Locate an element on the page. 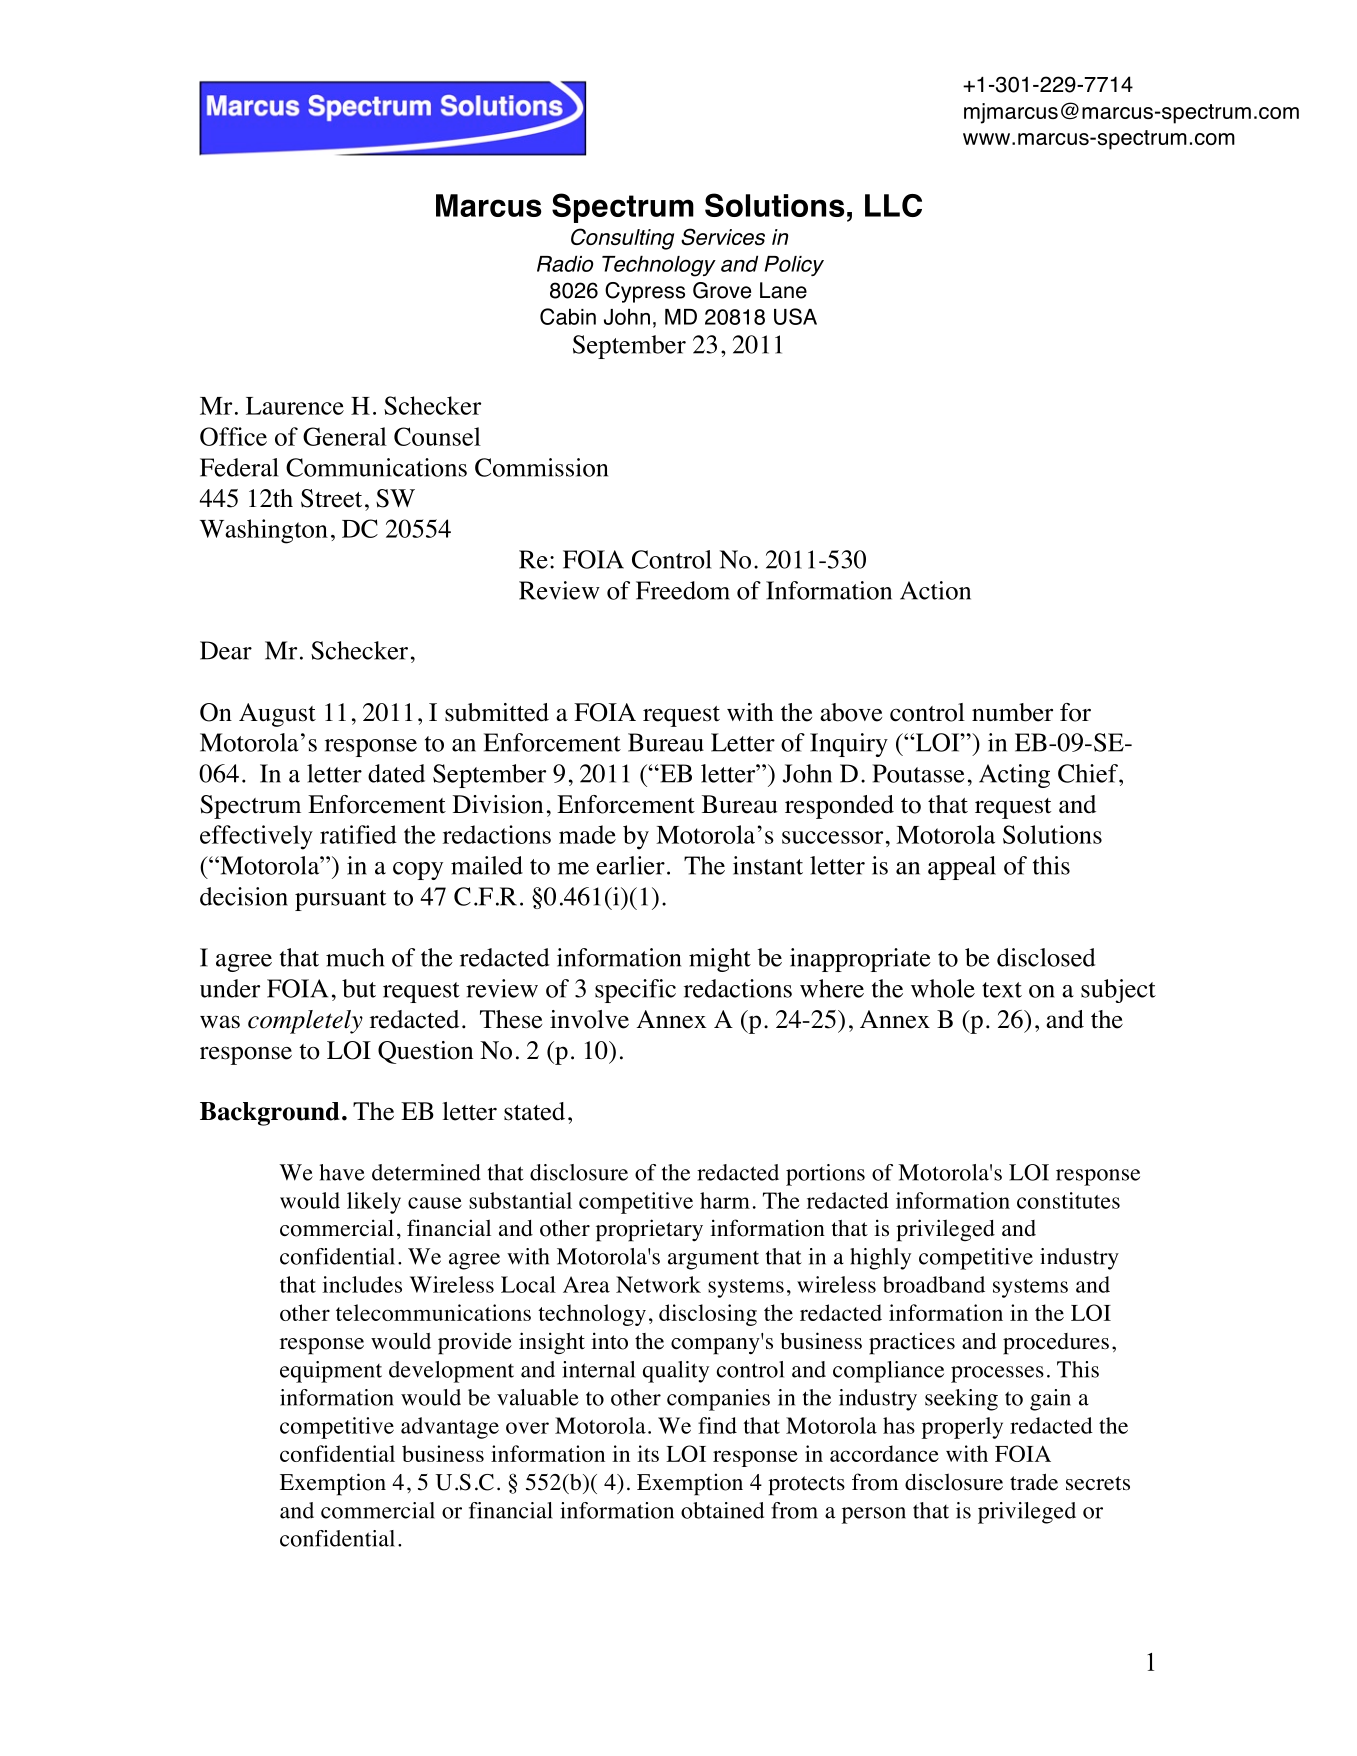  Freedom is located at coordinates (683, 590).
